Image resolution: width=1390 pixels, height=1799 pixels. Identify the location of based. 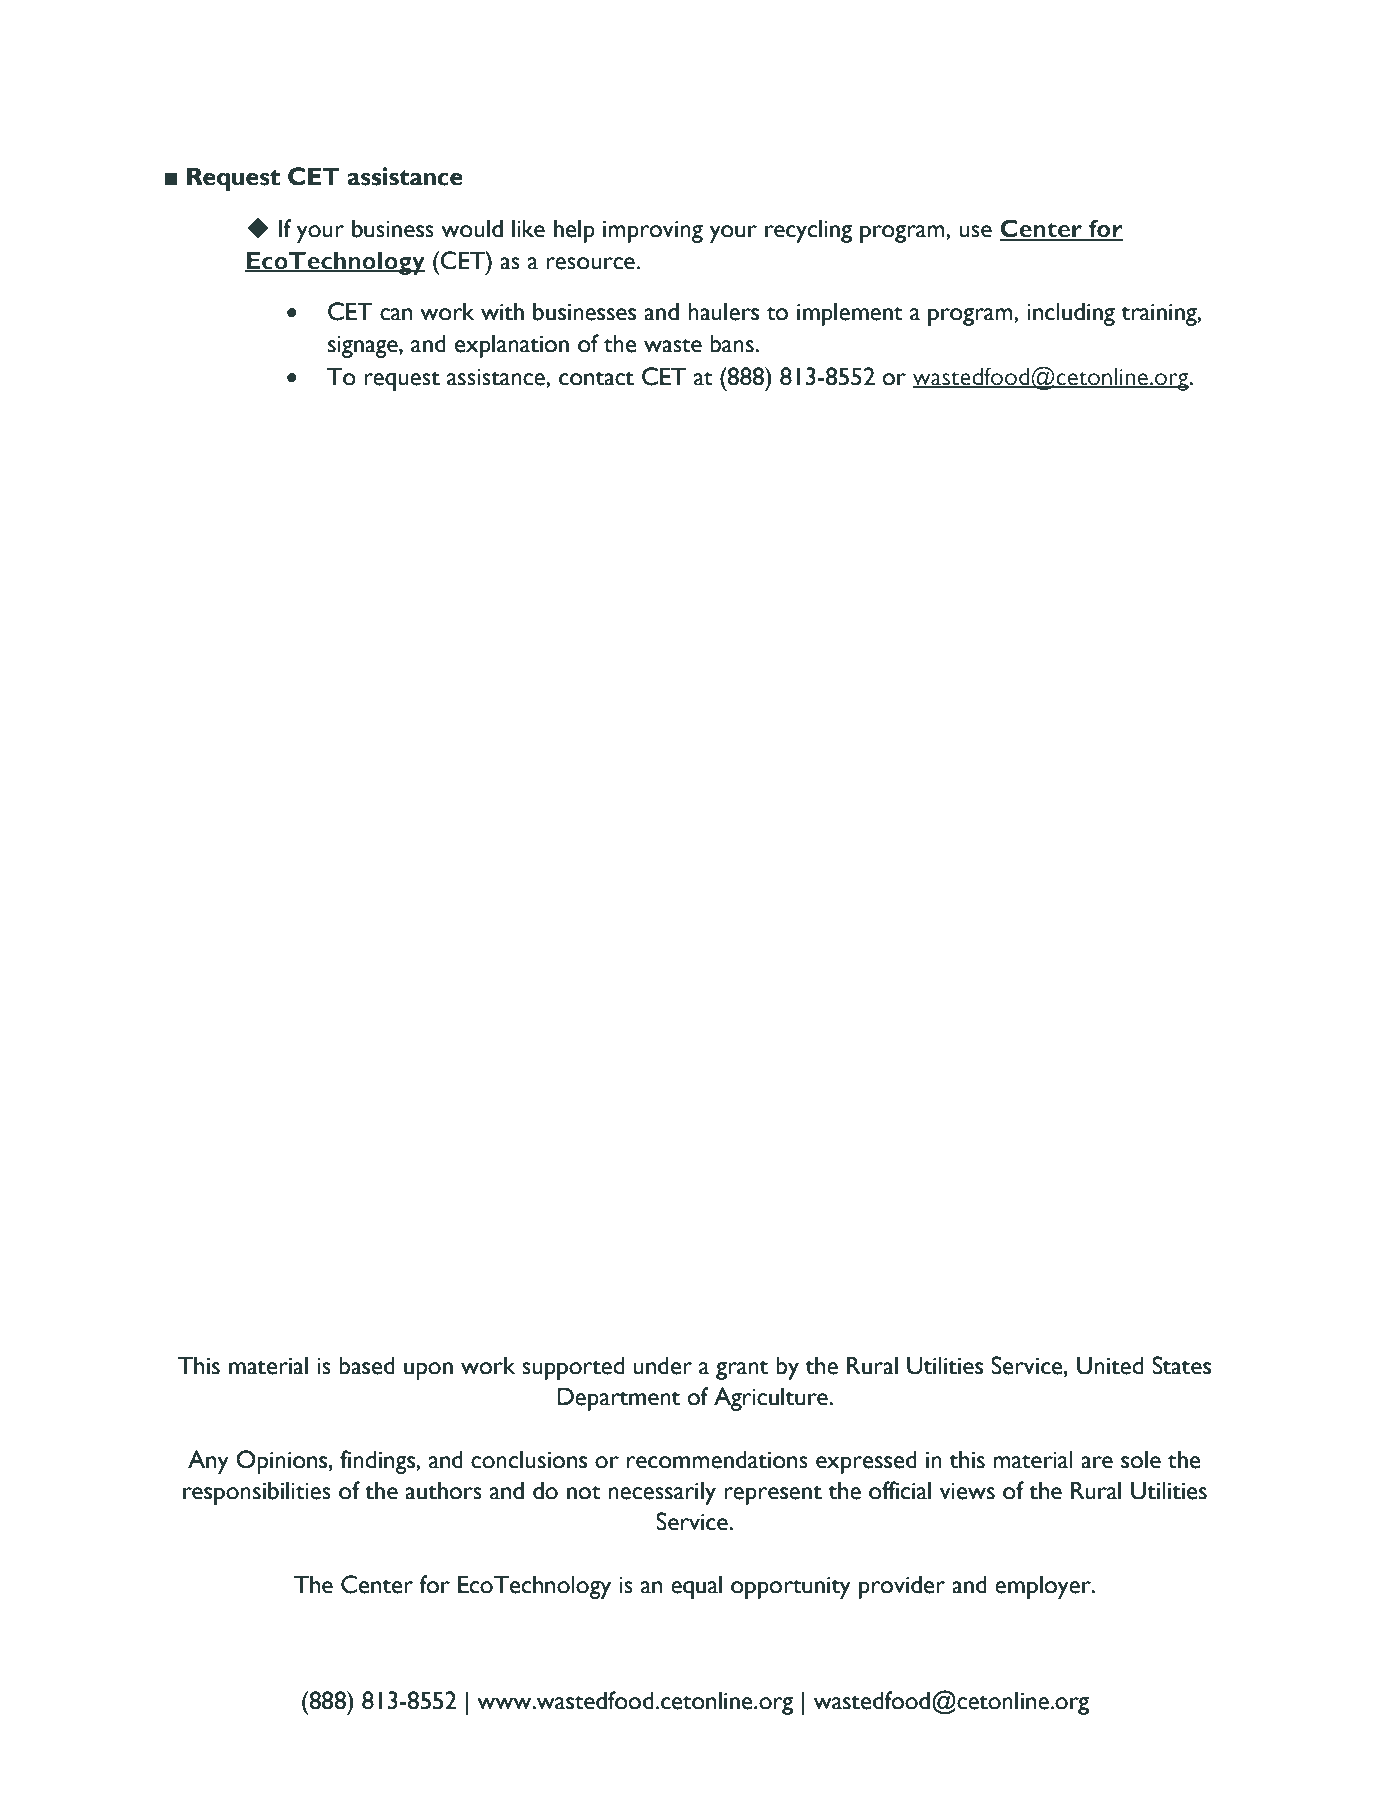
(367, 1365).
